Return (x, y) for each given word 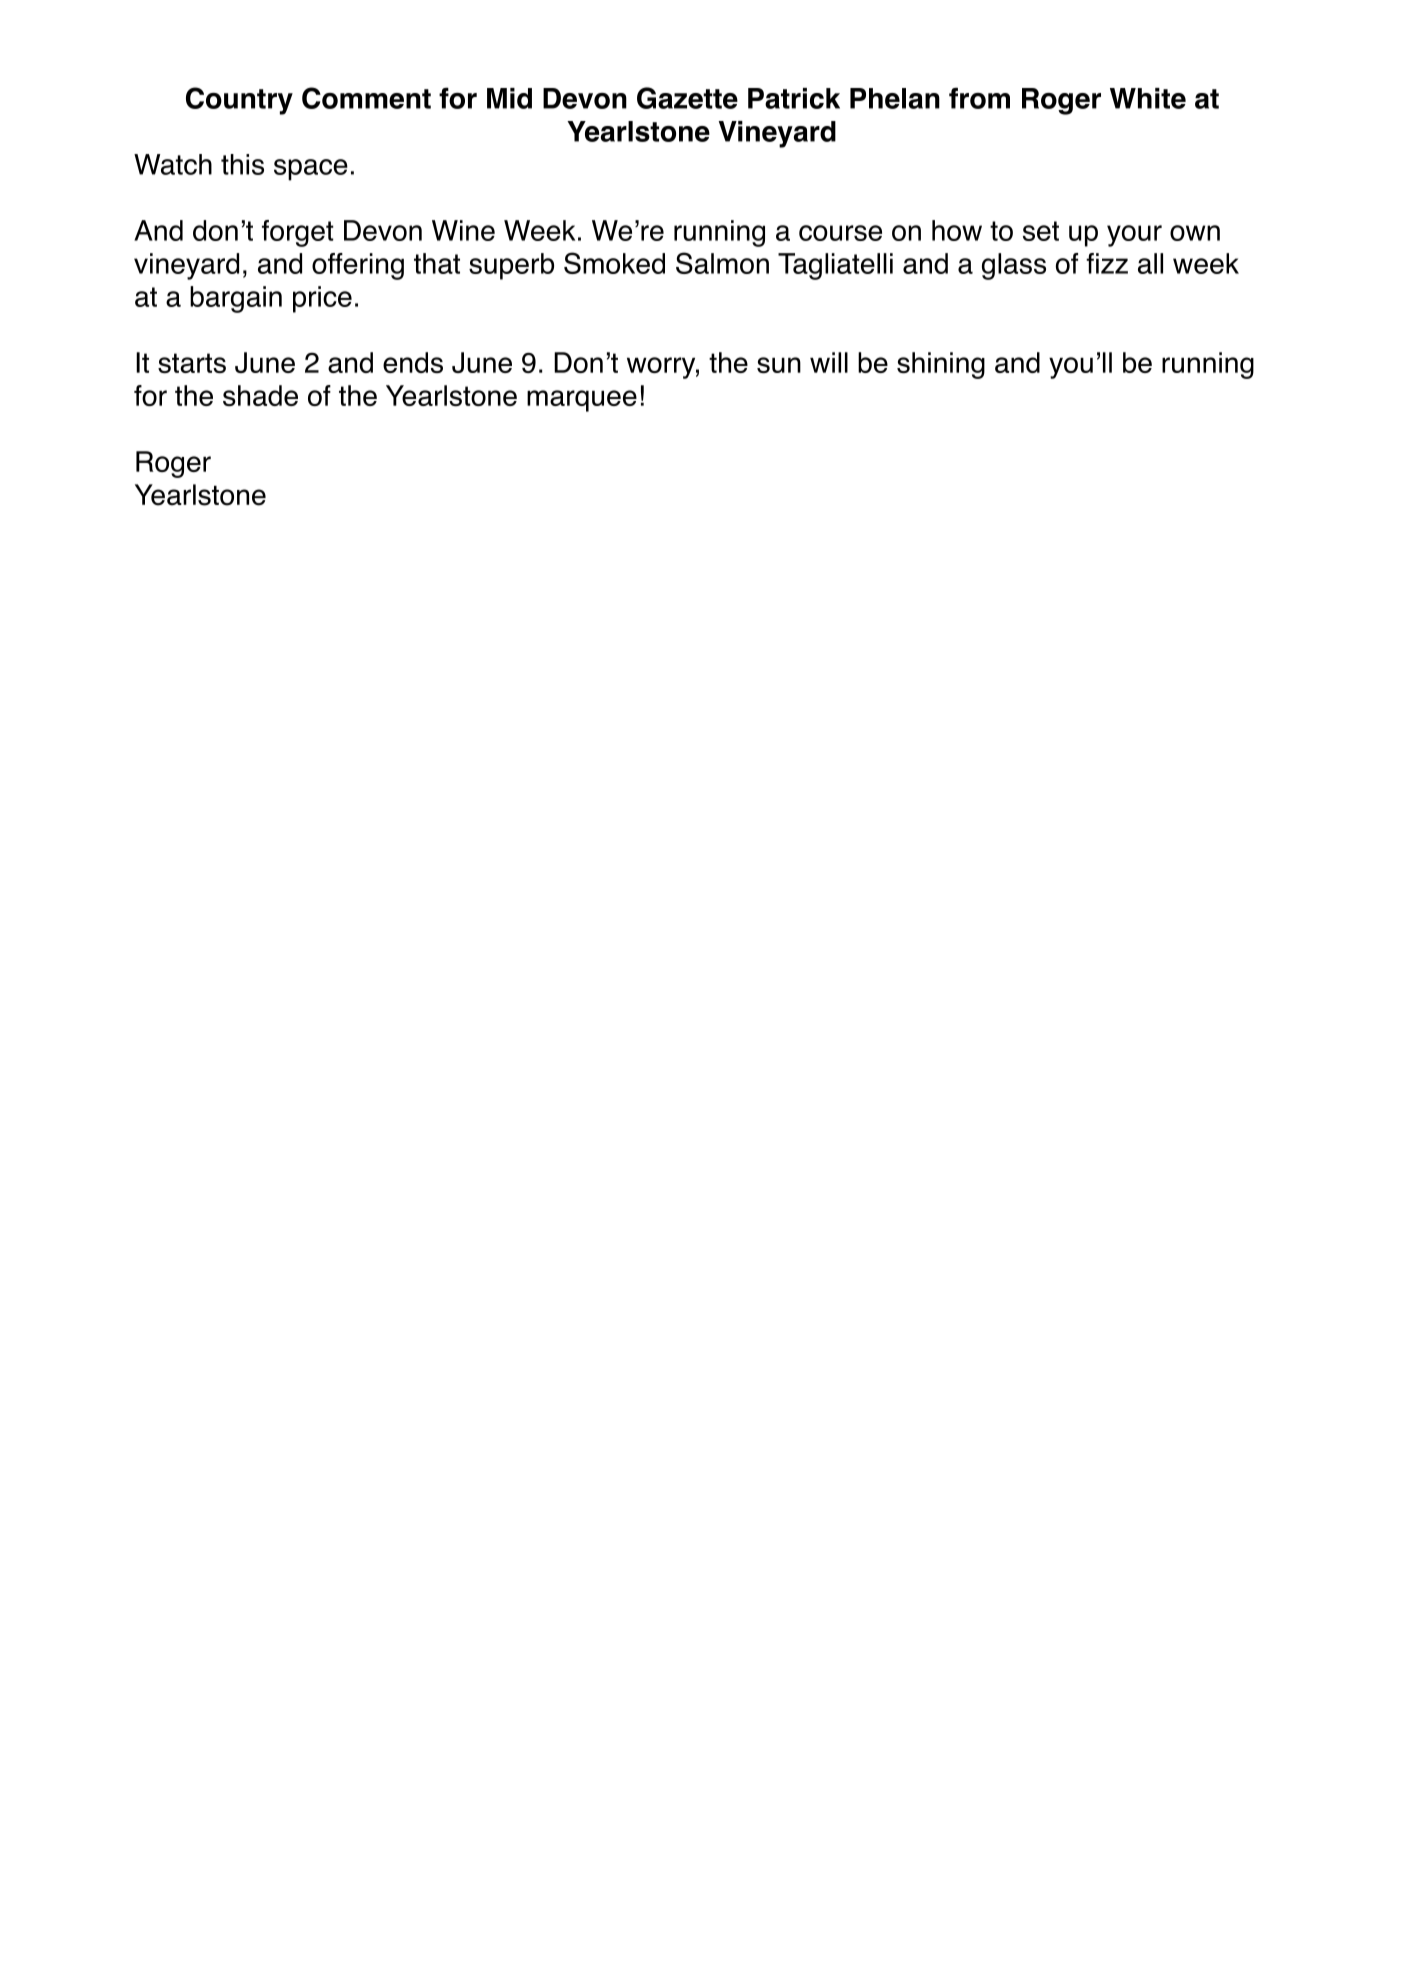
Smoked (614, 263)
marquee (582, 401)
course (840, 233)
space (311, 170)
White (1148, 98)
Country (239, 101)
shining (941, 365)
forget (298, 233)
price (322, 299)
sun (779, 365)
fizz (1107, 263)
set (1041, 231)
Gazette (687, 98)
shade (260, 395)
